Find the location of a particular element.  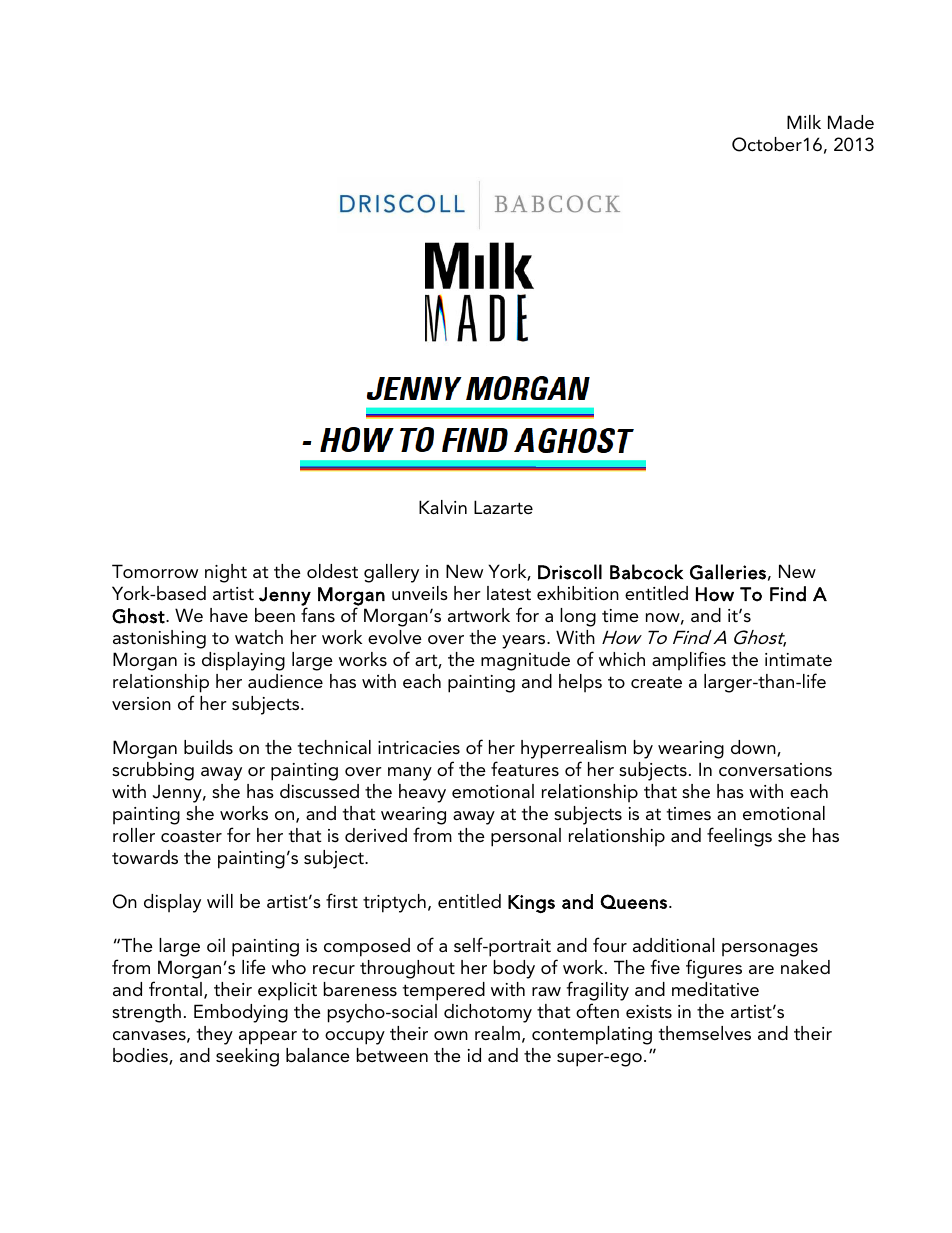

realm is located at coordinates (497, 1033).
